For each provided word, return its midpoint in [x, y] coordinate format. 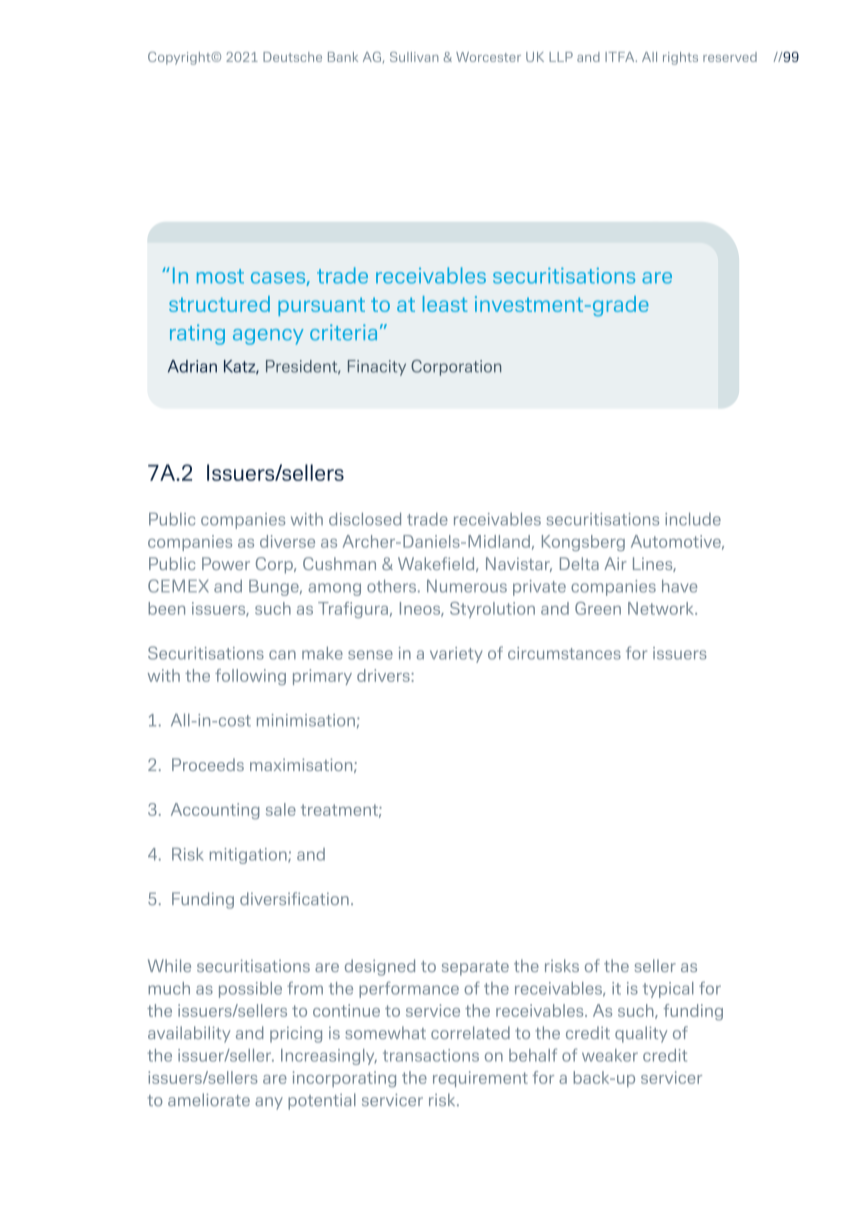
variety [456, 655]
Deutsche [292, 57]
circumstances [564, 653]
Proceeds [208, 764]
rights [680, 58]
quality [641, 1034]
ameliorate [209, 1099]
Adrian [192, 366]
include [693, 519]
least [445, 304]
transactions [431, 1055]
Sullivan [414, 57]
